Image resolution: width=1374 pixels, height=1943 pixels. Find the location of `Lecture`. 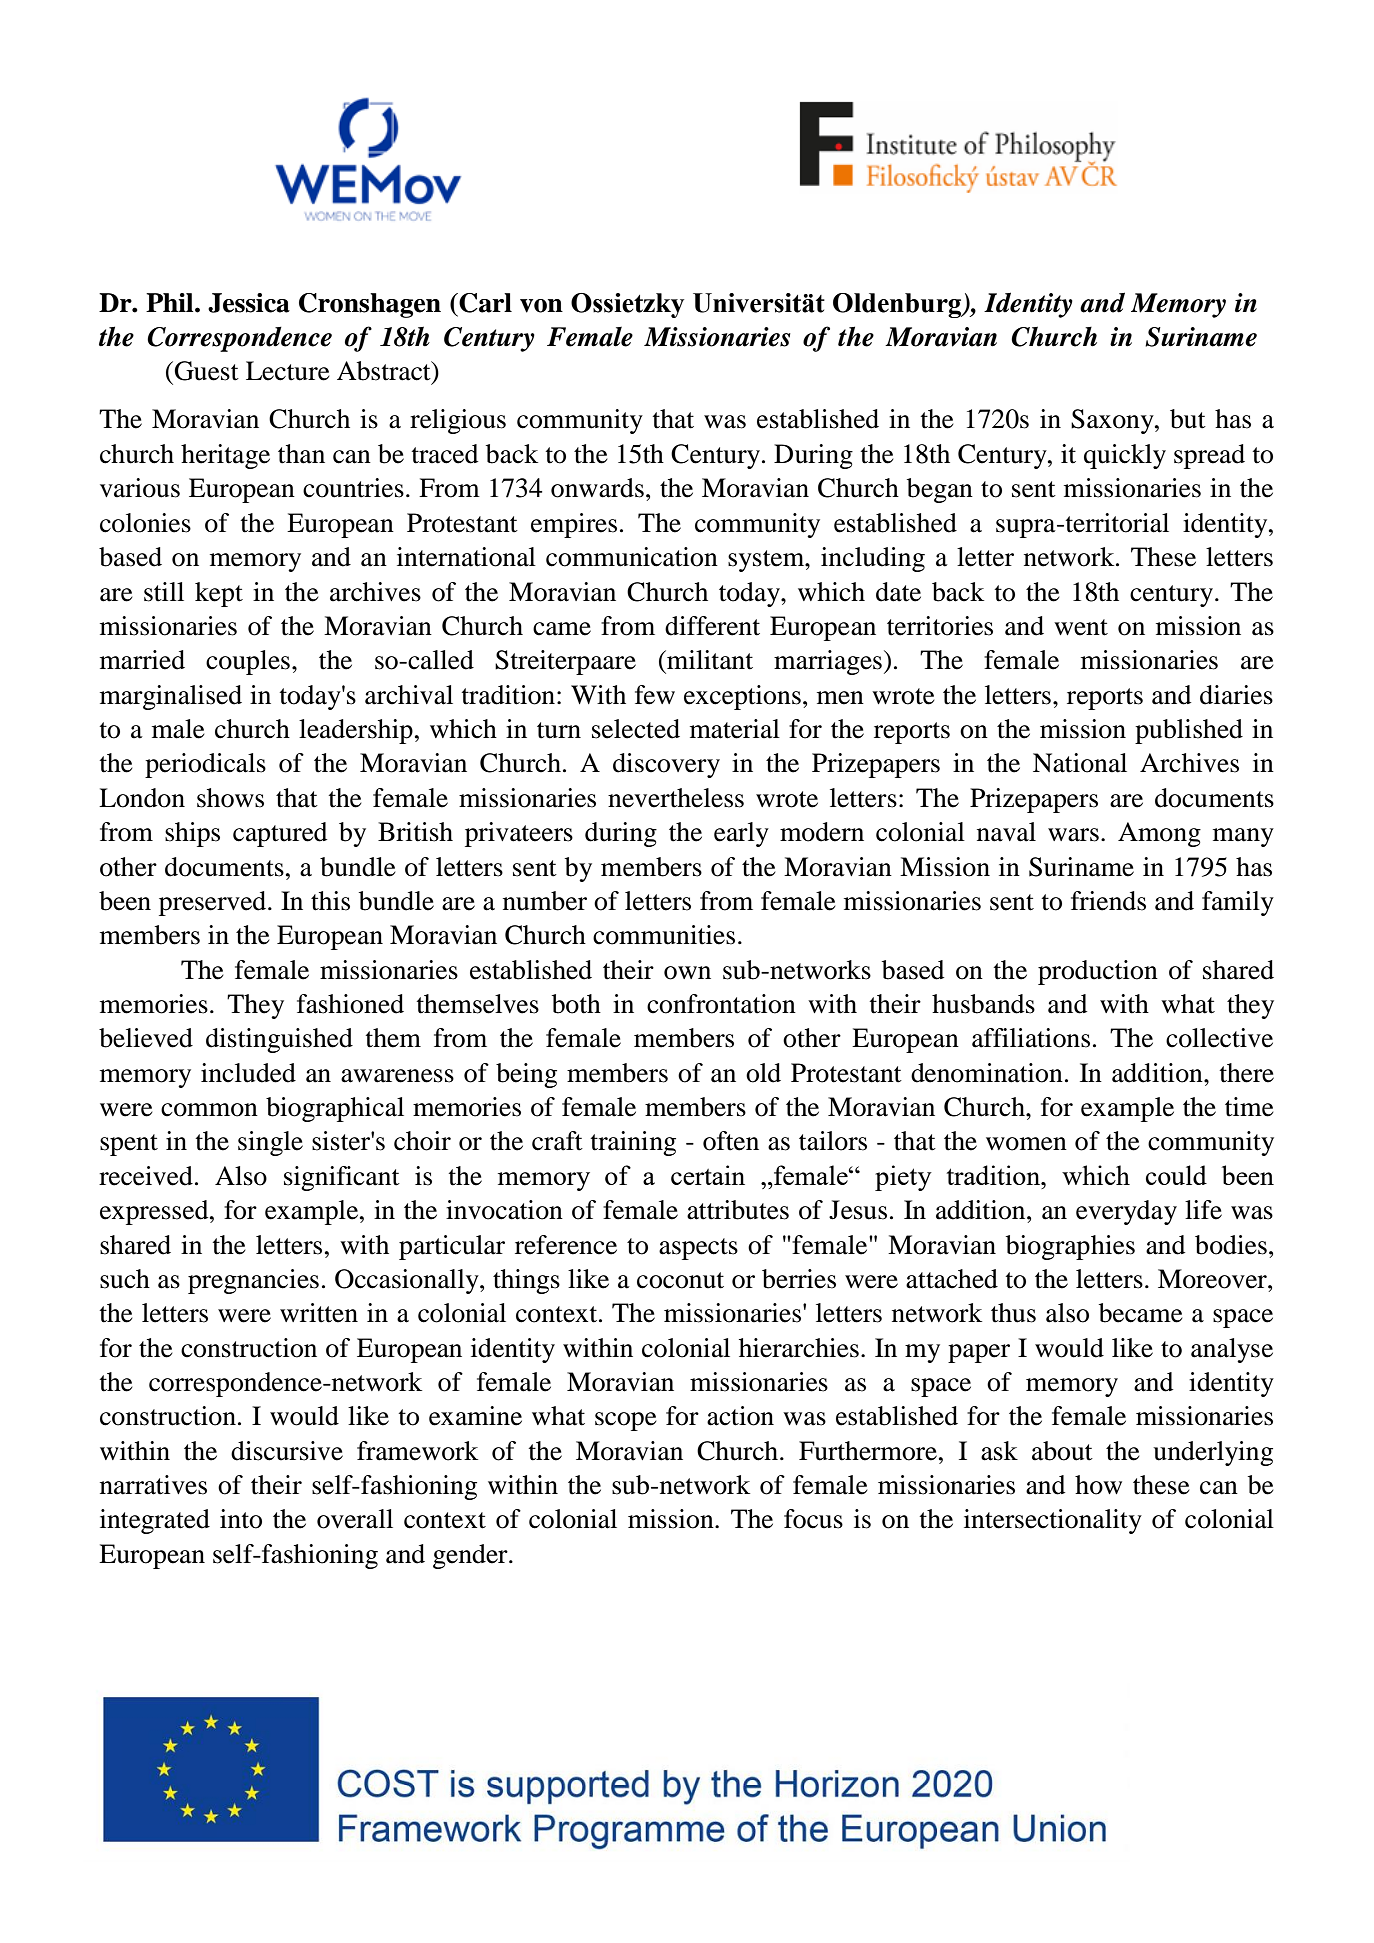

Lecture is located at coordinates (288, 371).
